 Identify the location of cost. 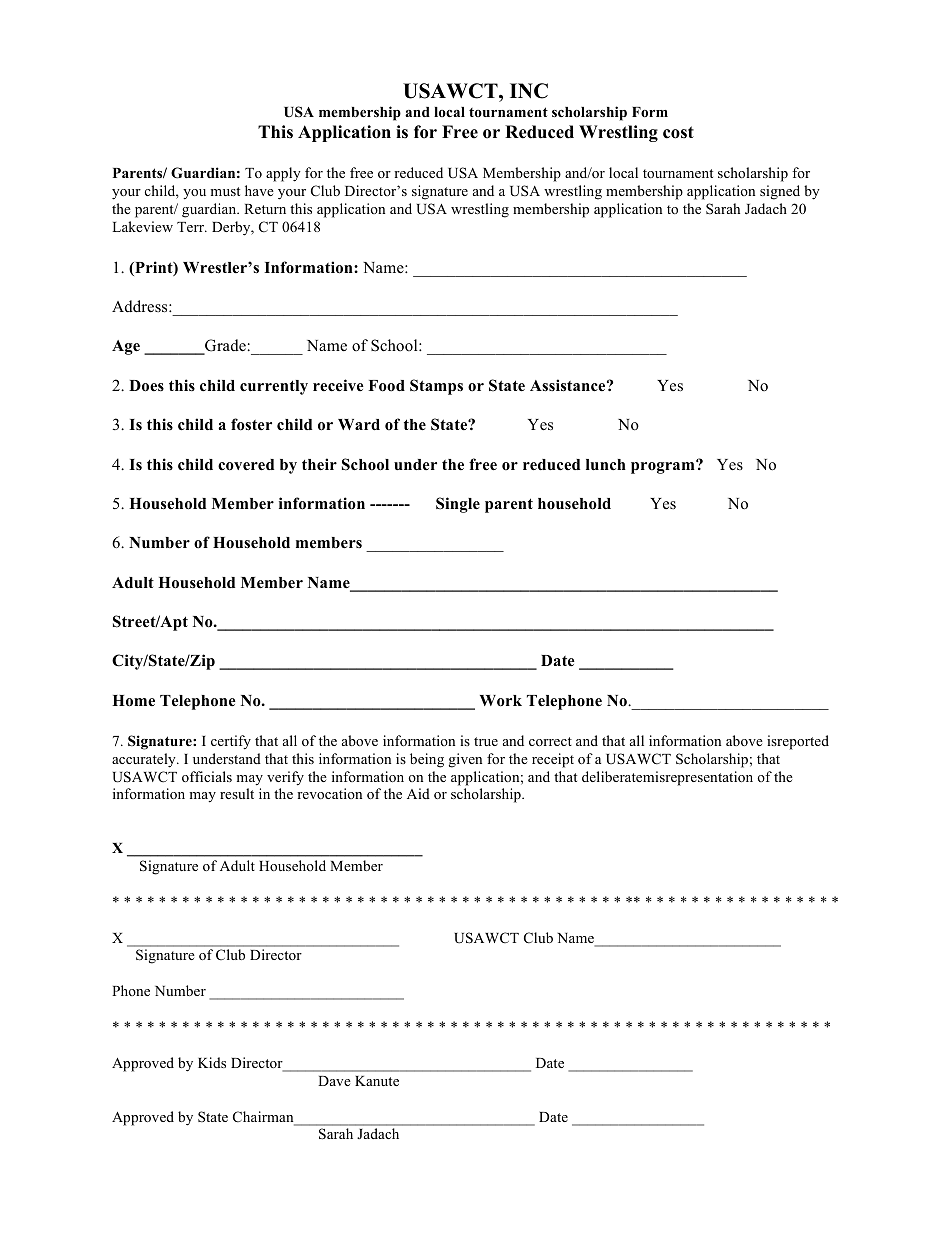
(678, 132).
